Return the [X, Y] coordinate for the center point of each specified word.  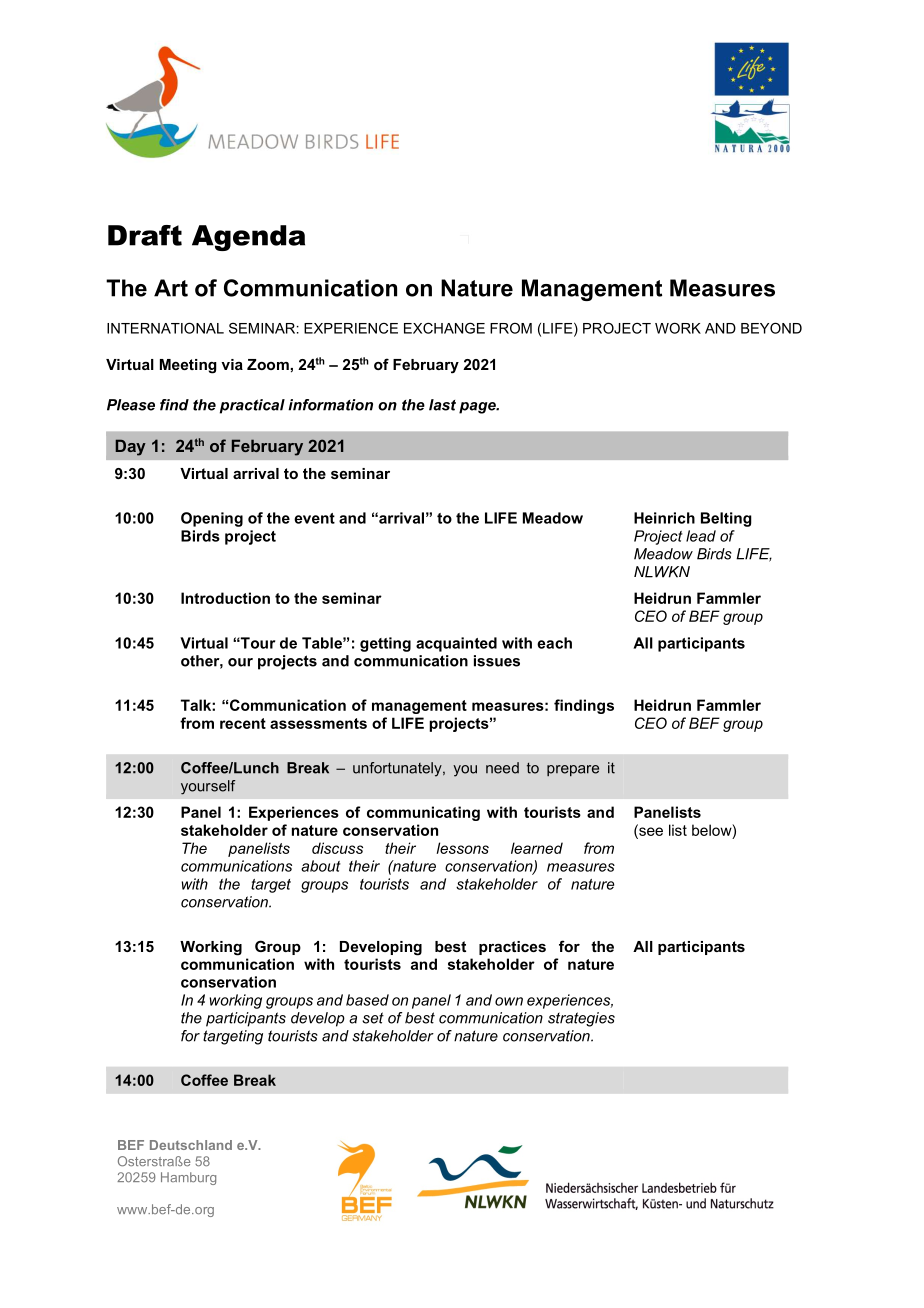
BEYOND [771, 328]
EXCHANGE [444, 328]
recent [243, 723]
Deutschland [191, 1145]
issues [497, 661]
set [373, 1018]
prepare [573, 770]
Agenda [248, 238]
